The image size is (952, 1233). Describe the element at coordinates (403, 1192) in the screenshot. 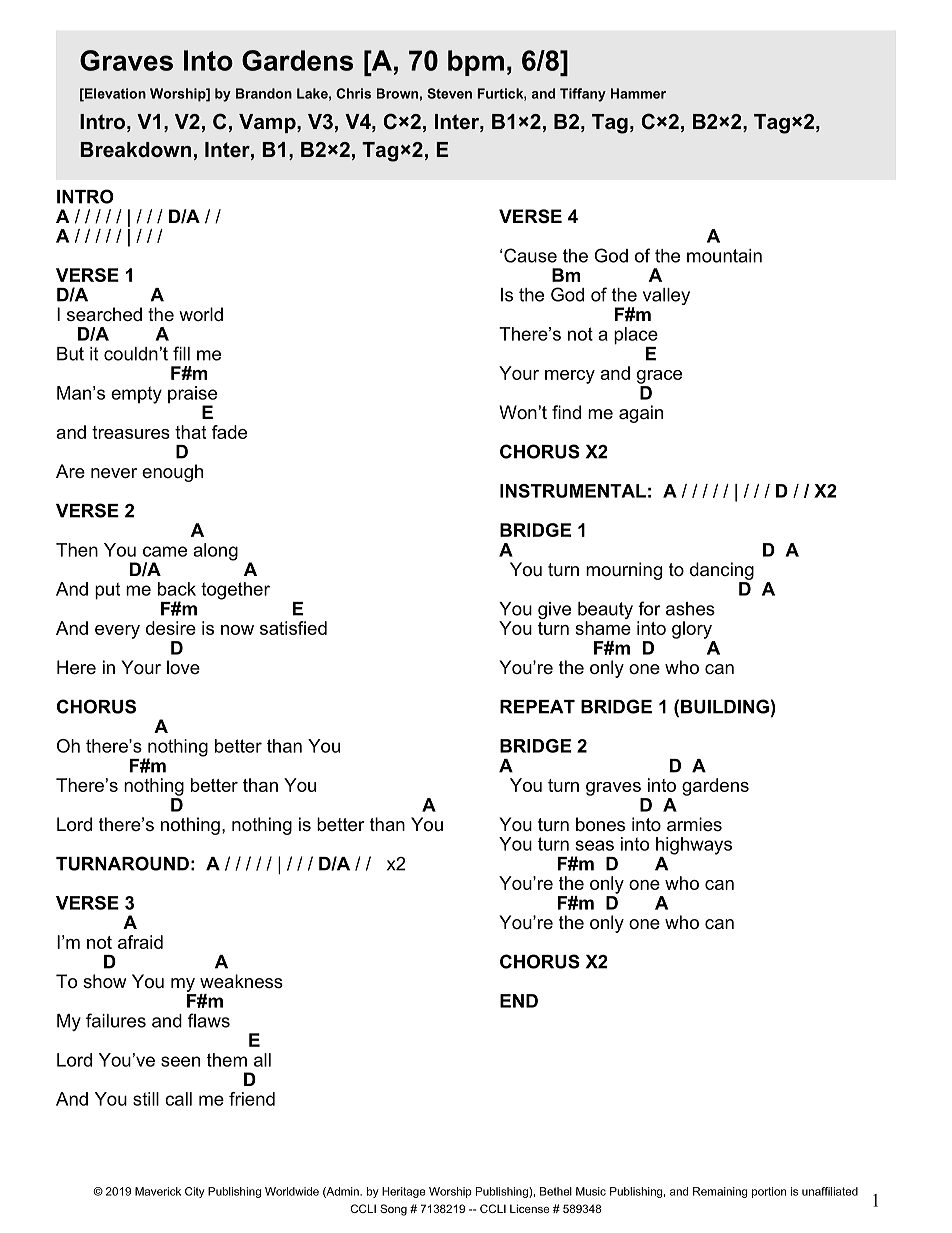

I see `Heritage` at that location.
